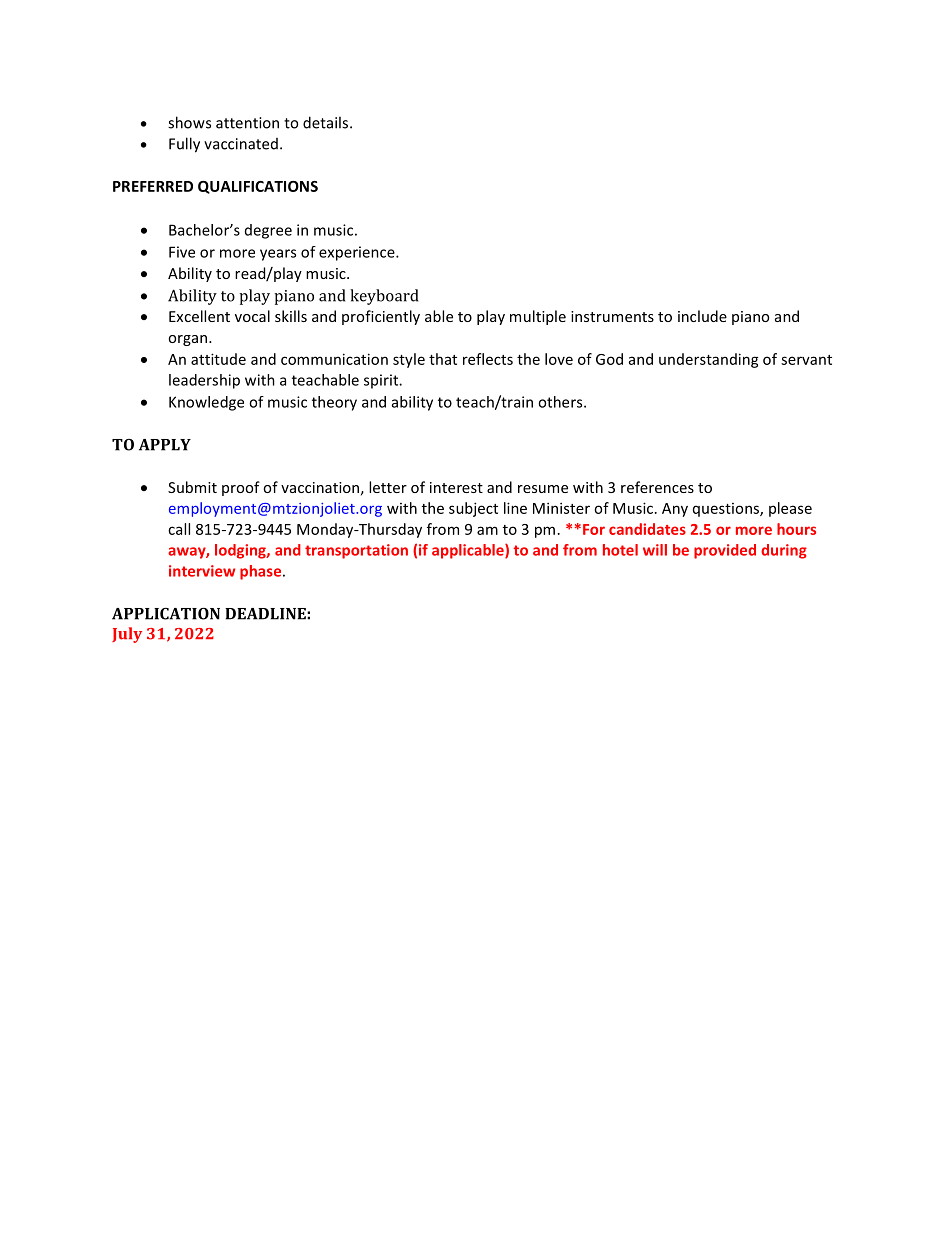 This screenshot has width=952, height=1233. What do you see at coordinates (184, 145) in the screenshot?
I see `Fully` at bounding box center [184, 145].
